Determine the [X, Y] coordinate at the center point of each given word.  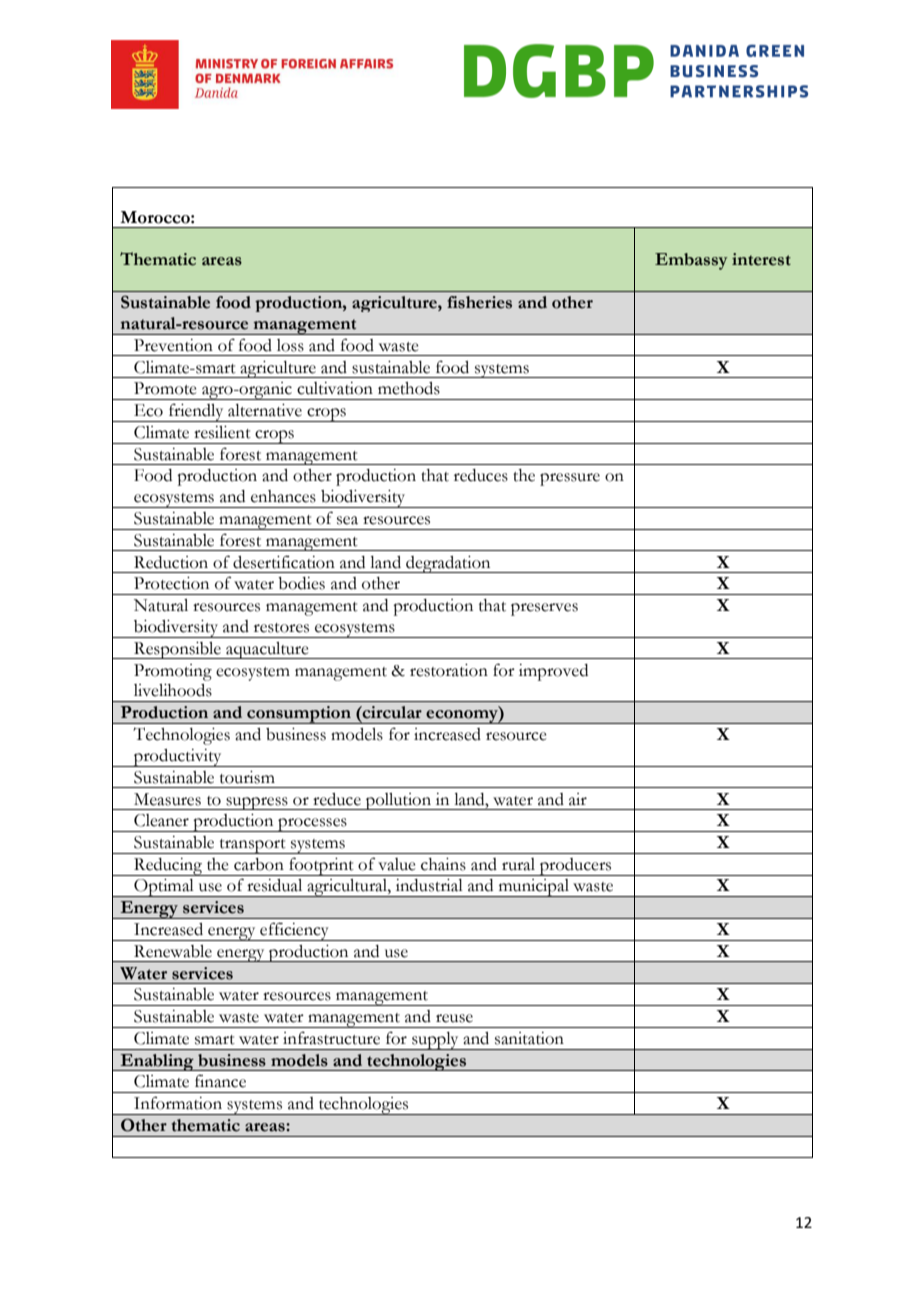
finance [220, 1081]
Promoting [173, 672]
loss [290, 345]
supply [435, 1041]
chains [443, 864]
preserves [544, 609]
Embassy [691, 261]
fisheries [479, 302]
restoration [449, 670]
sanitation [529, 1038]
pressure [570, 479]
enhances [283, 496]
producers [576, 867]
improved [553, 672]
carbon [259, 864]
